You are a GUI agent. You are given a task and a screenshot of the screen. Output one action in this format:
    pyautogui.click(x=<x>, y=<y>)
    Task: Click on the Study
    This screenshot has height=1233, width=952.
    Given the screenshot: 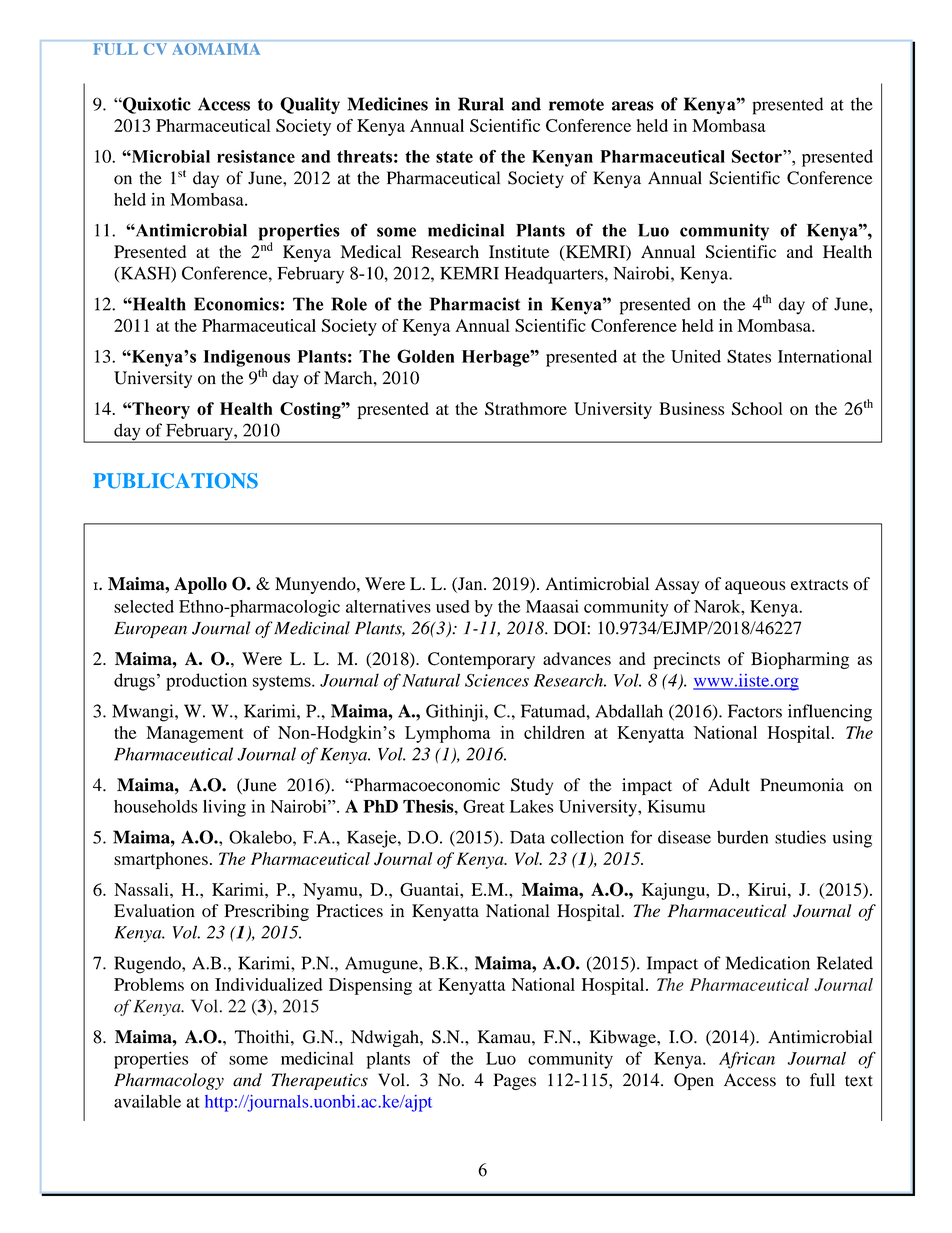 What is the action you would take?
    pyautogui.click(x=532, y=786)
